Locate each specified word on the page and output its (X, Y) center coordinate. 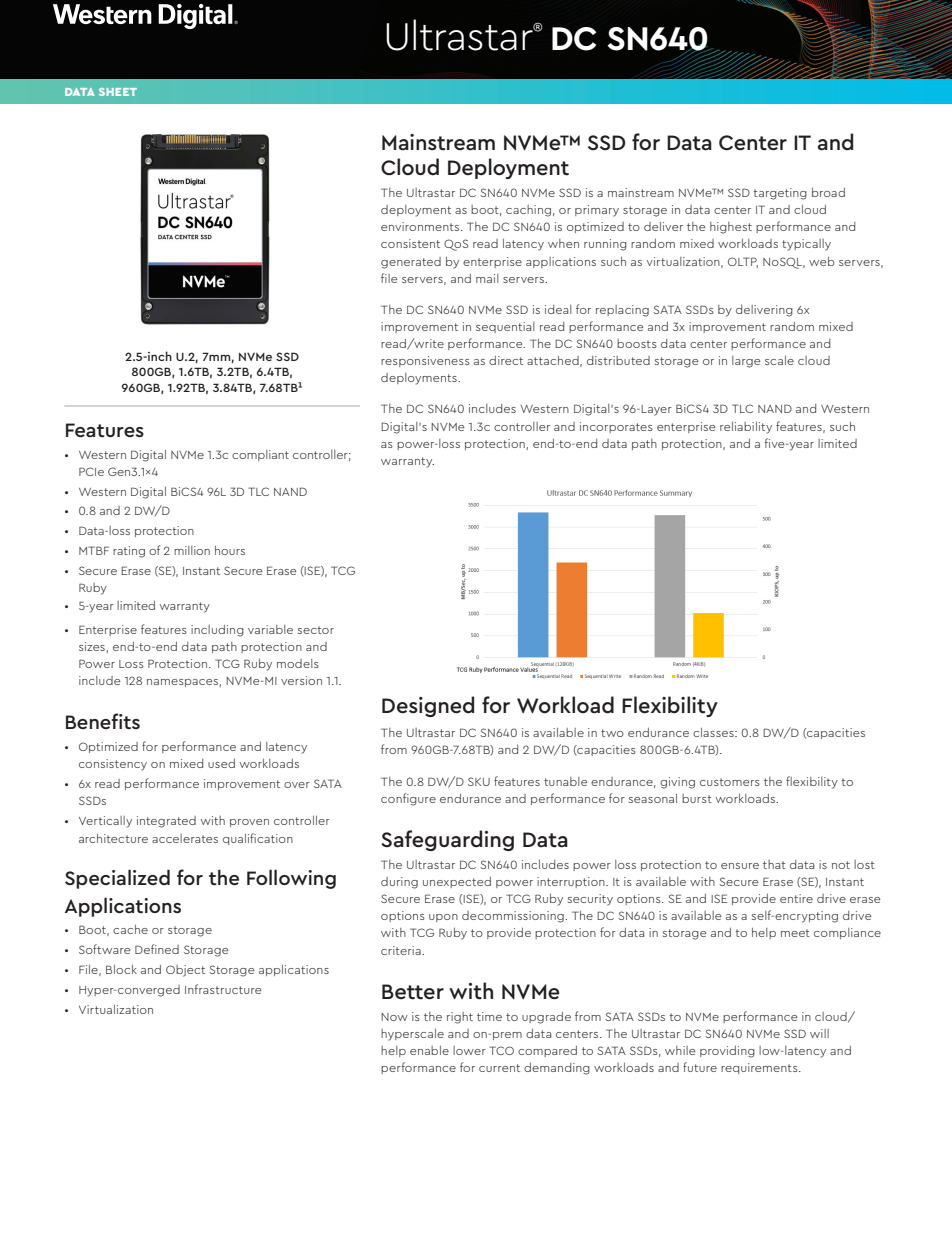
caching (528, 211)
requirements (760, 1068)
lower (469, 1050)
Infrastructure (223, 989)
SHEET (118, 92)
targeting (780, 194)
